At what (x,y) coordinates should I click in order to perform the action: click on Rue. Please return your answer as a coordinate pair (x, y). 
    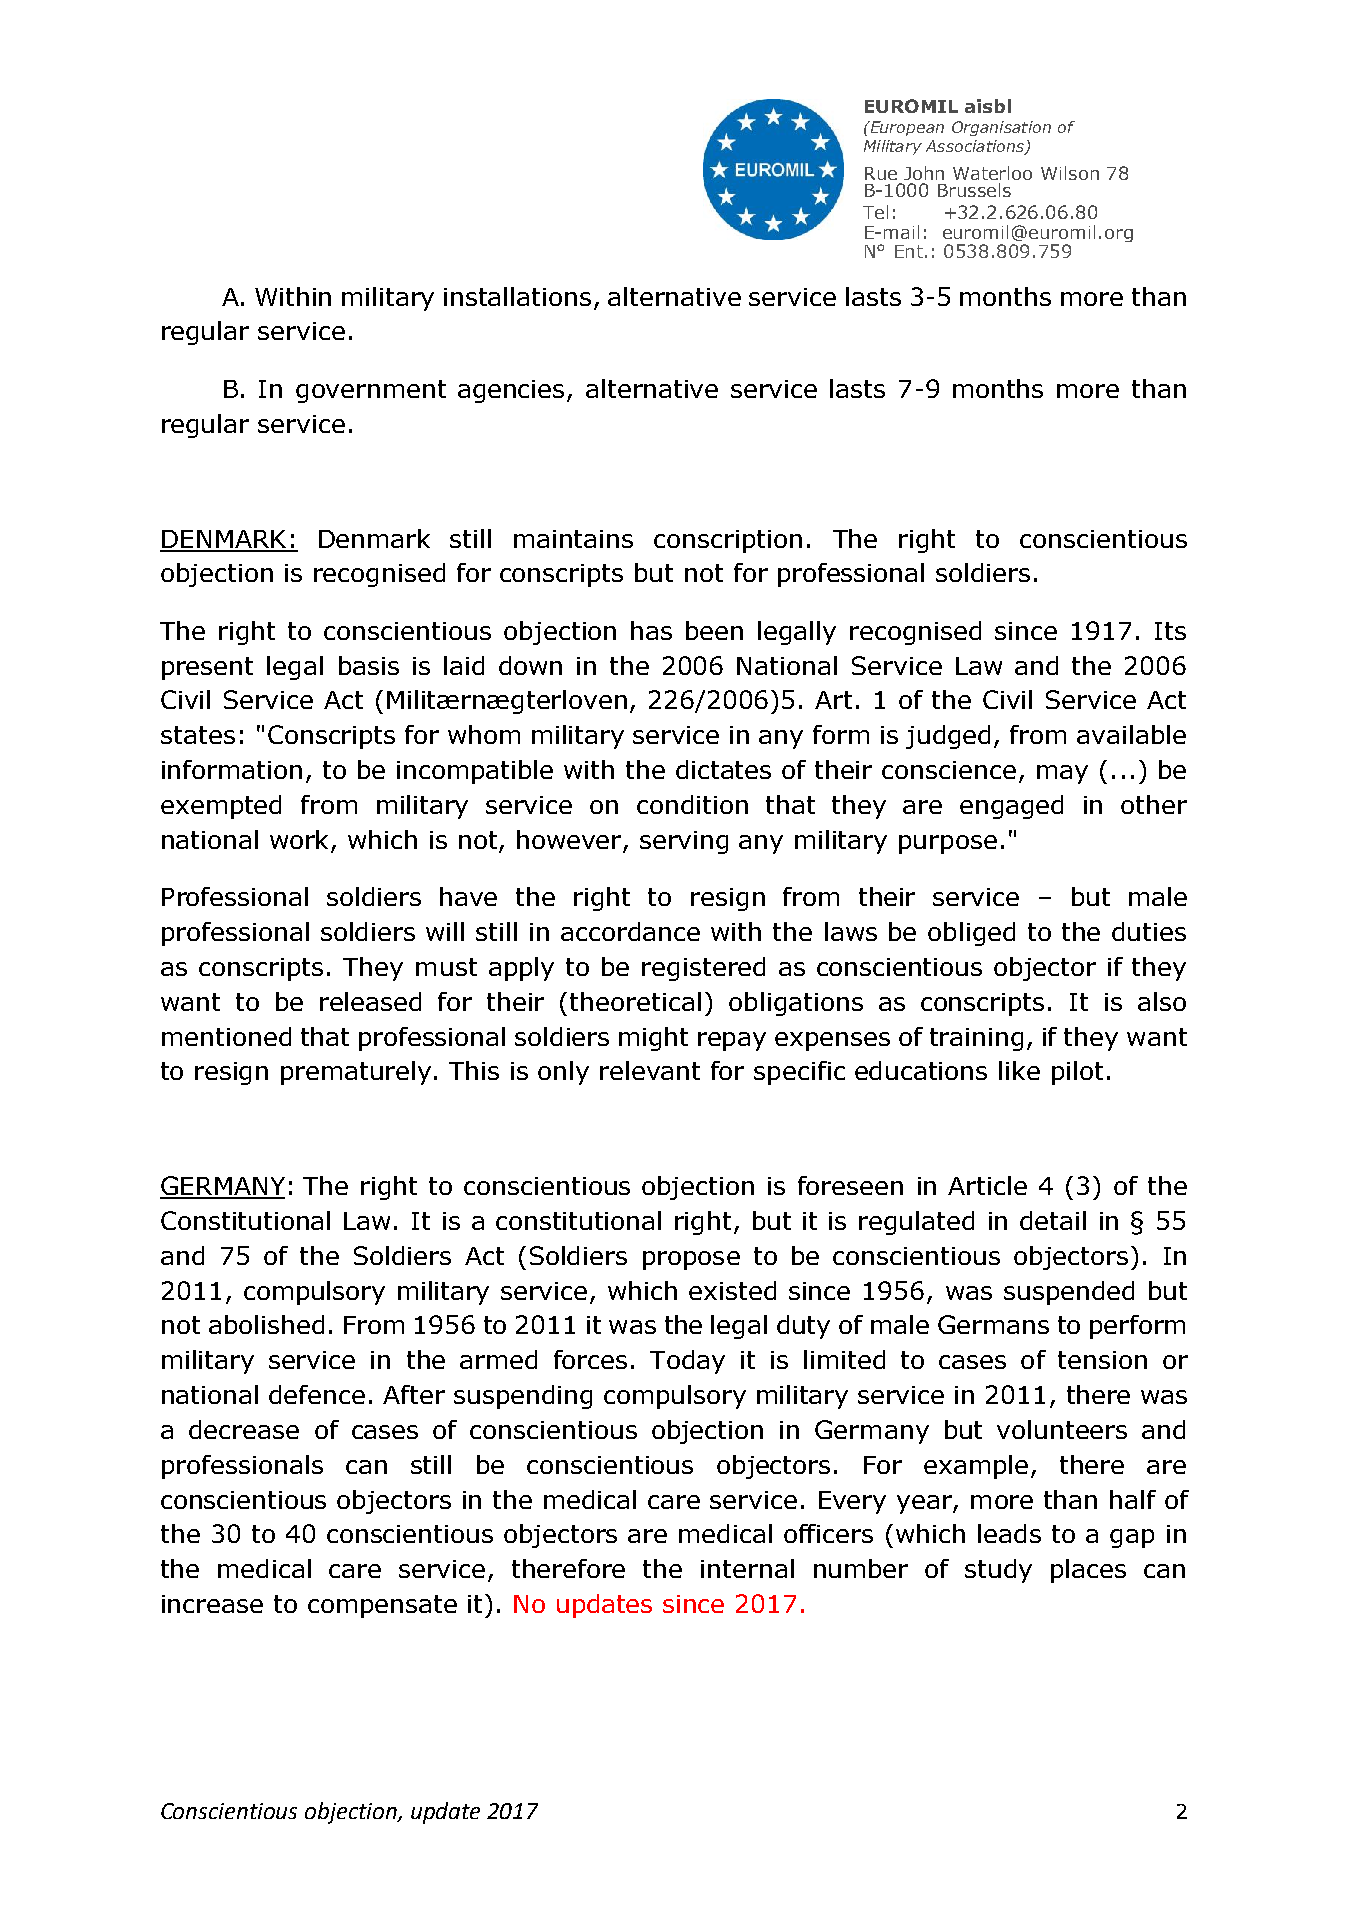
    Looking at the image, I should click on (881, 173).
